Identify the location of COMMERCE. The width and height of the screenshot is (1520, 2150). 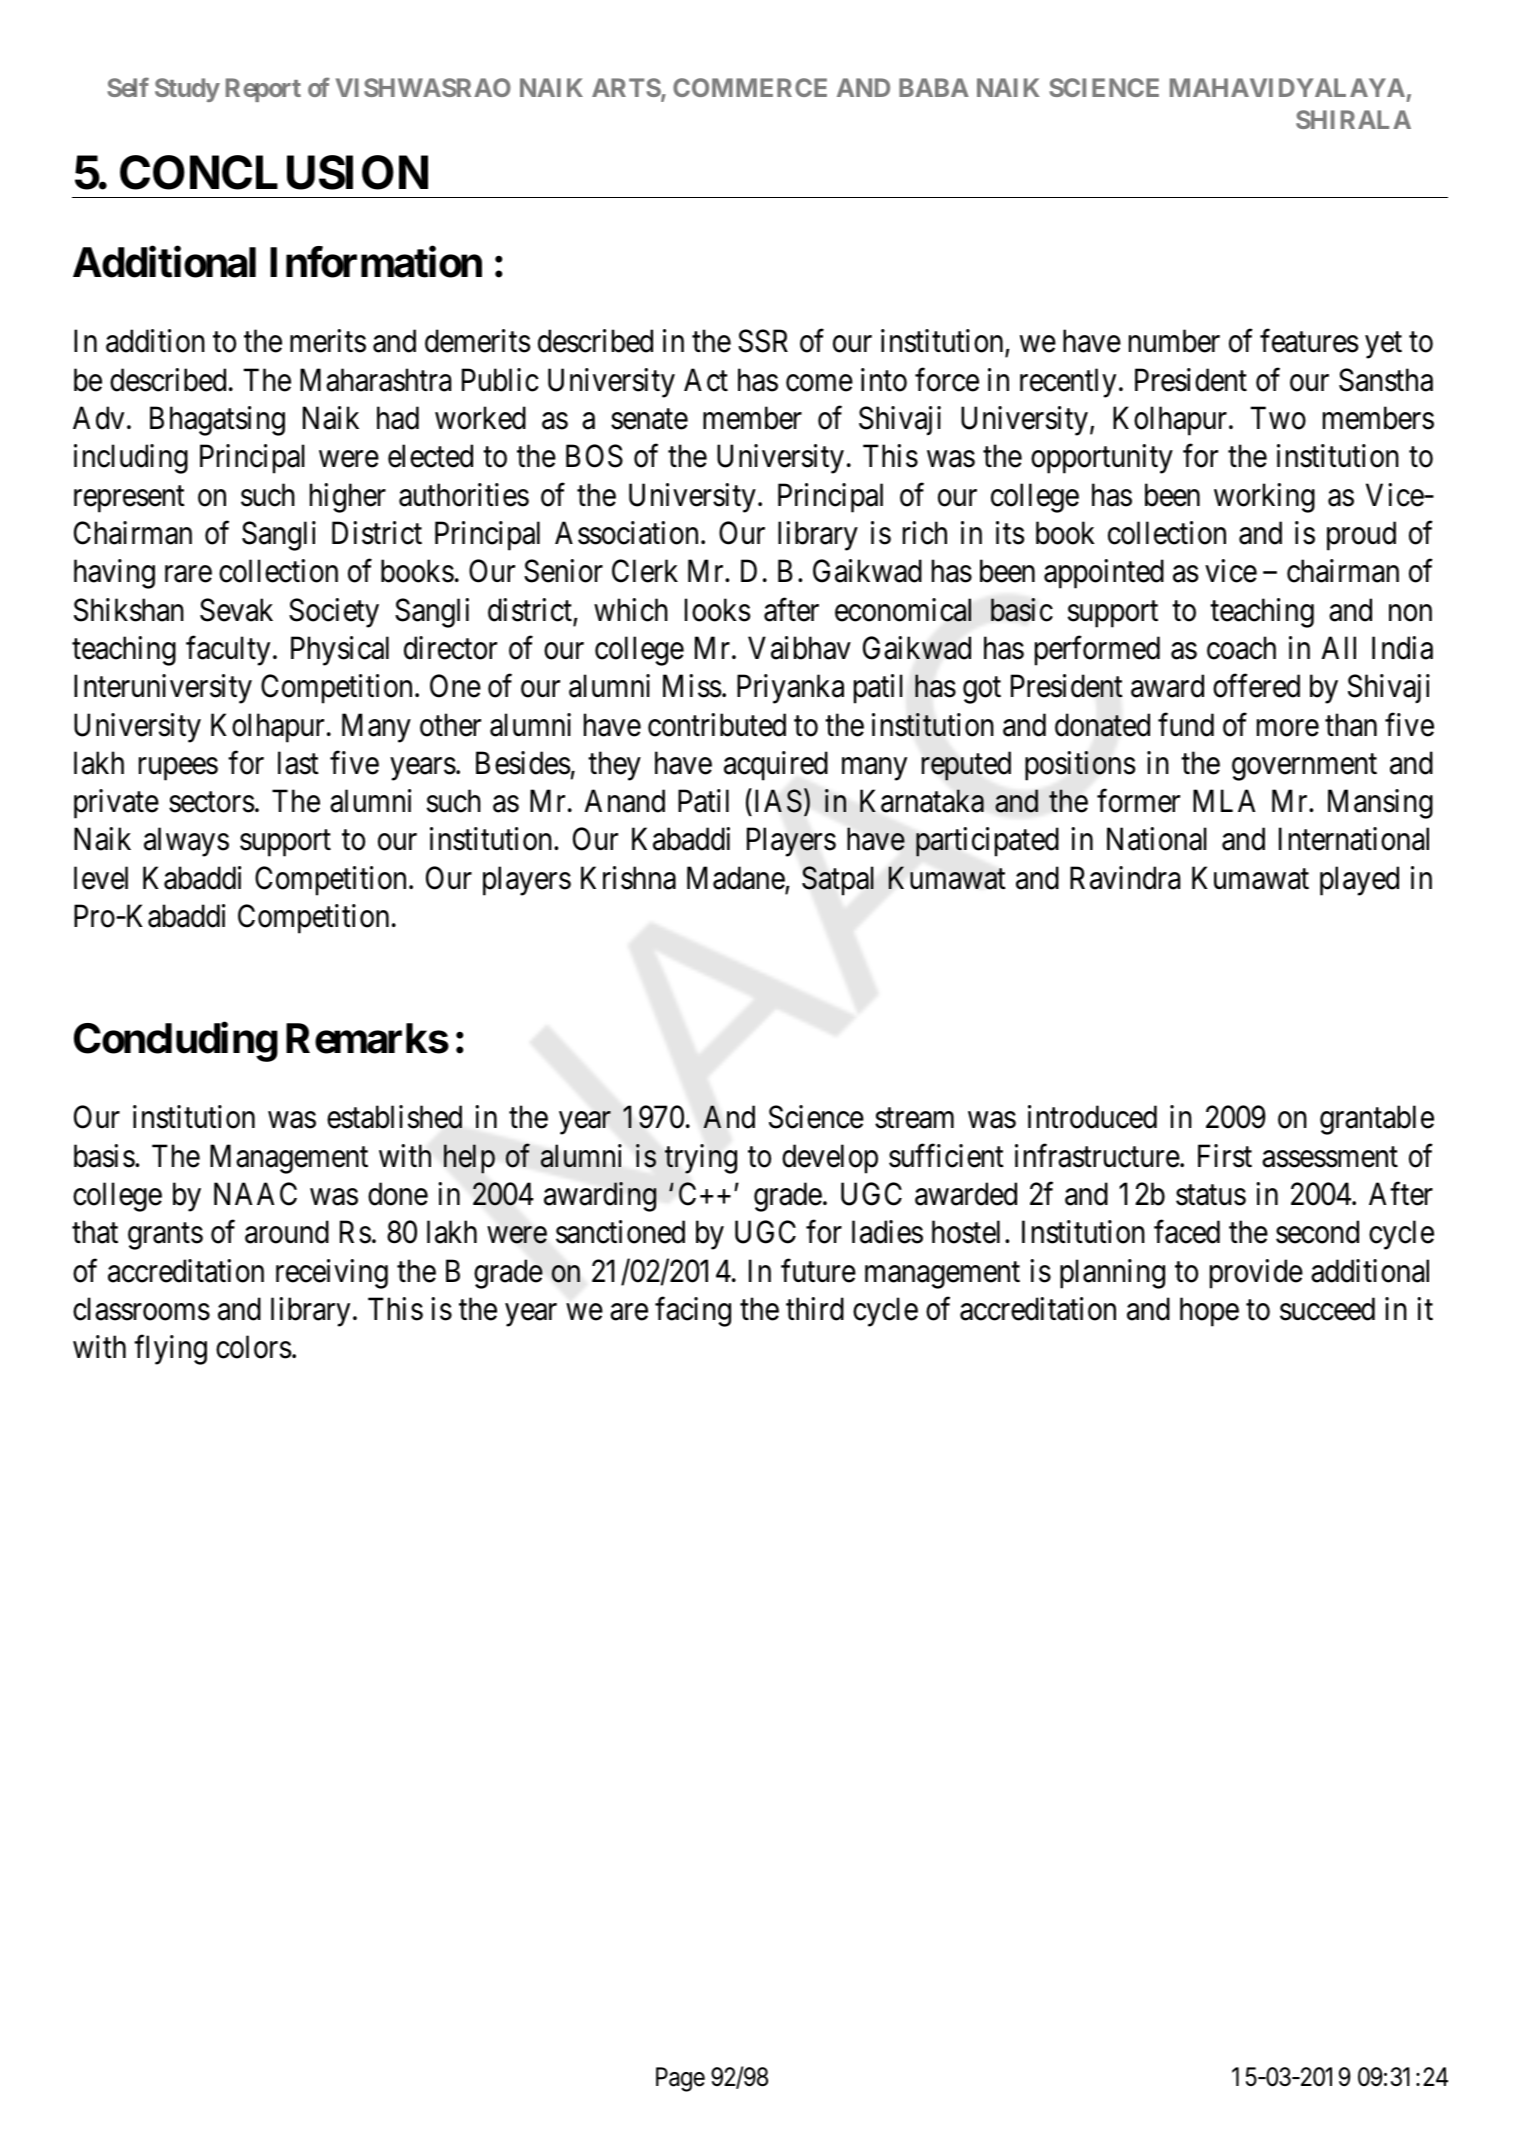
(750, 87).
